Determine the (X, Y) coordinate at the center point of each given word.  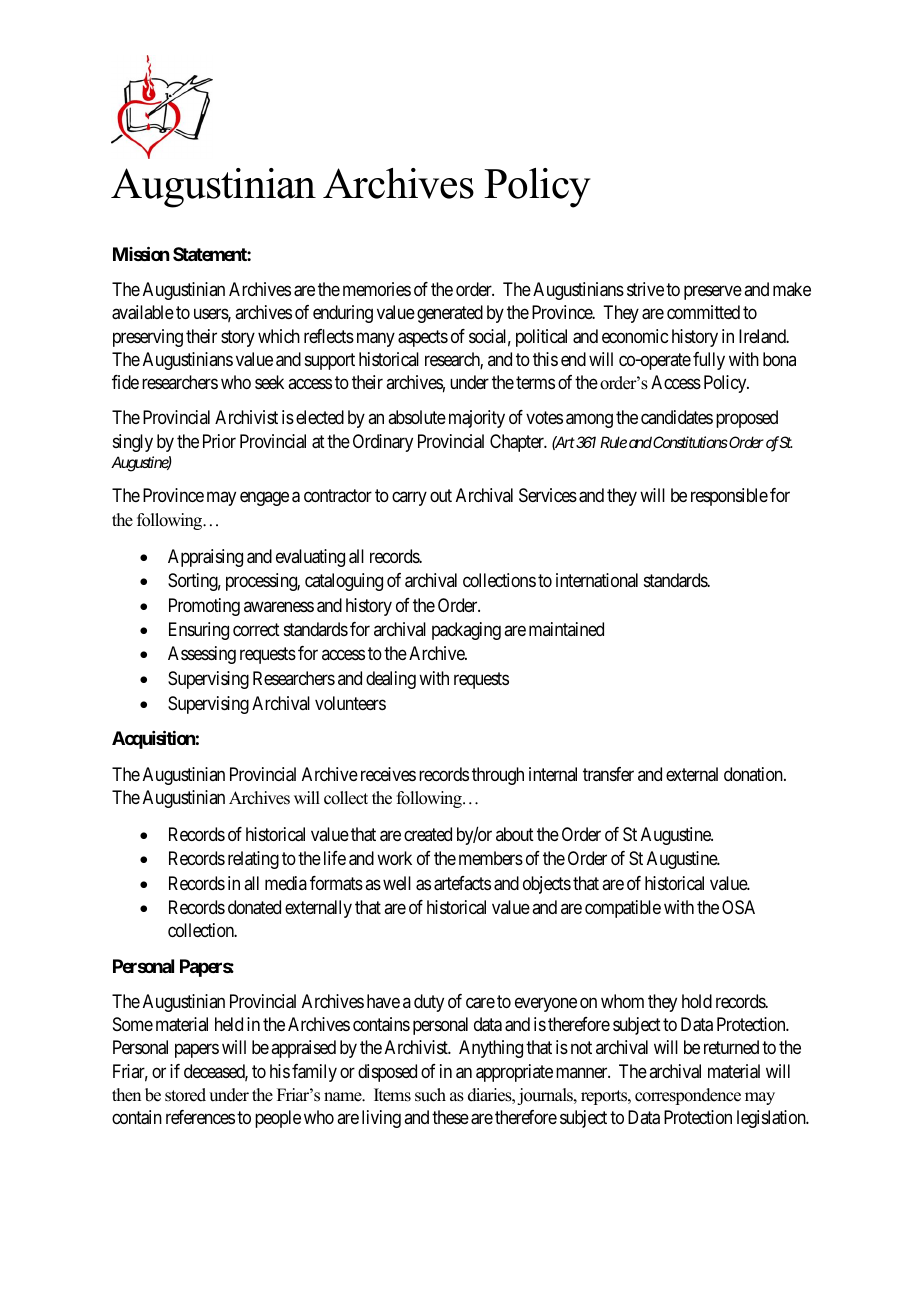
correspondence (688, 1096)
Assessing (202, 655)
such (430, 1095)
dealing (391, 680)
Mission (141, 253)
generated (450, 314)
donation (754, 774)
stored (185, 1095)
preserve (713, 293)
